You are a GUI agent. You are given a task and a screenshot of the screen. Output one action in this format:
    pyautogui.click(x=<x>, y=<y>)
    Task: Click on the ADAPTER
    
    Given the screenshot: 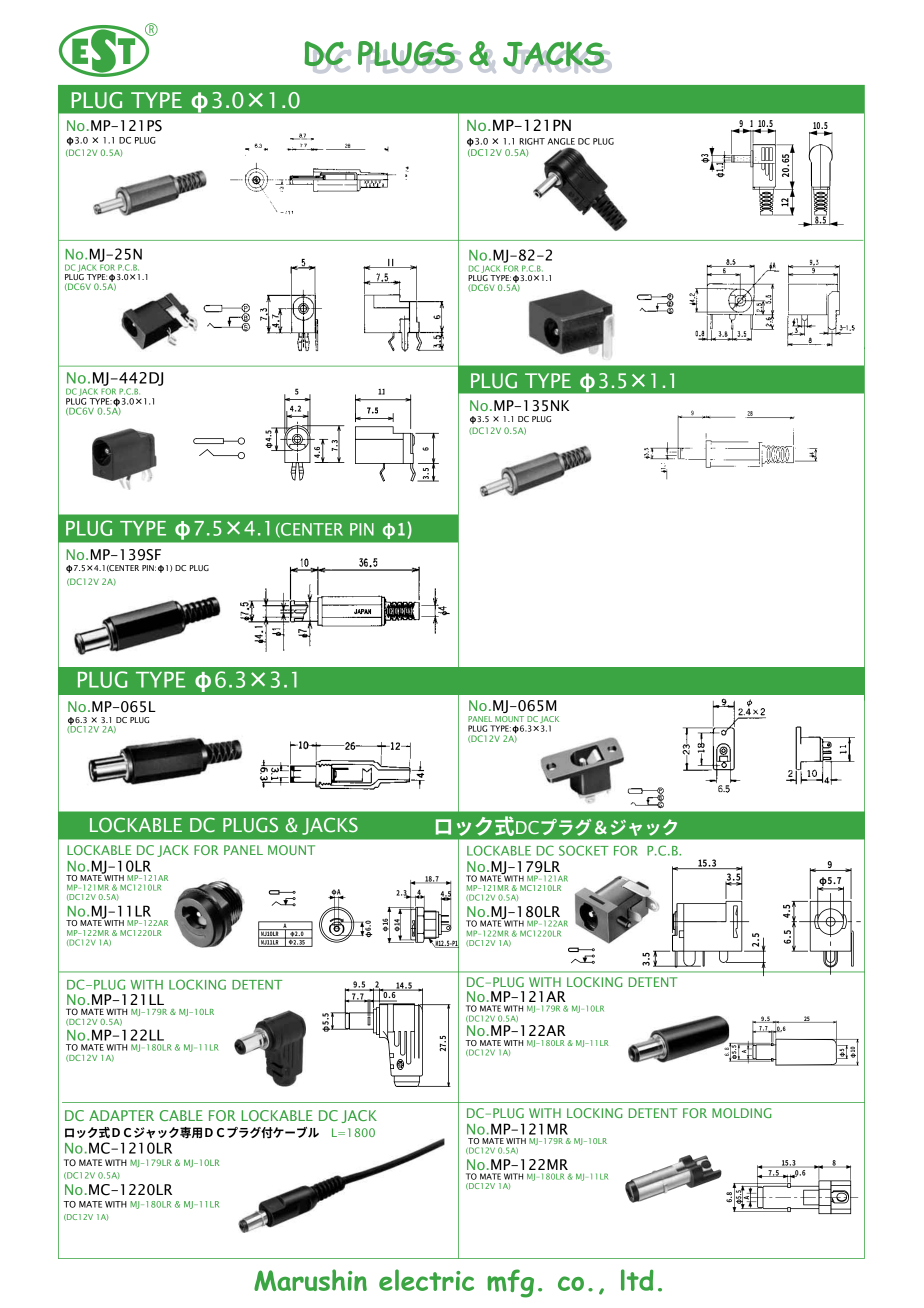 What is the action you would take?
    pyautogui.click(x=121, y=1115)
